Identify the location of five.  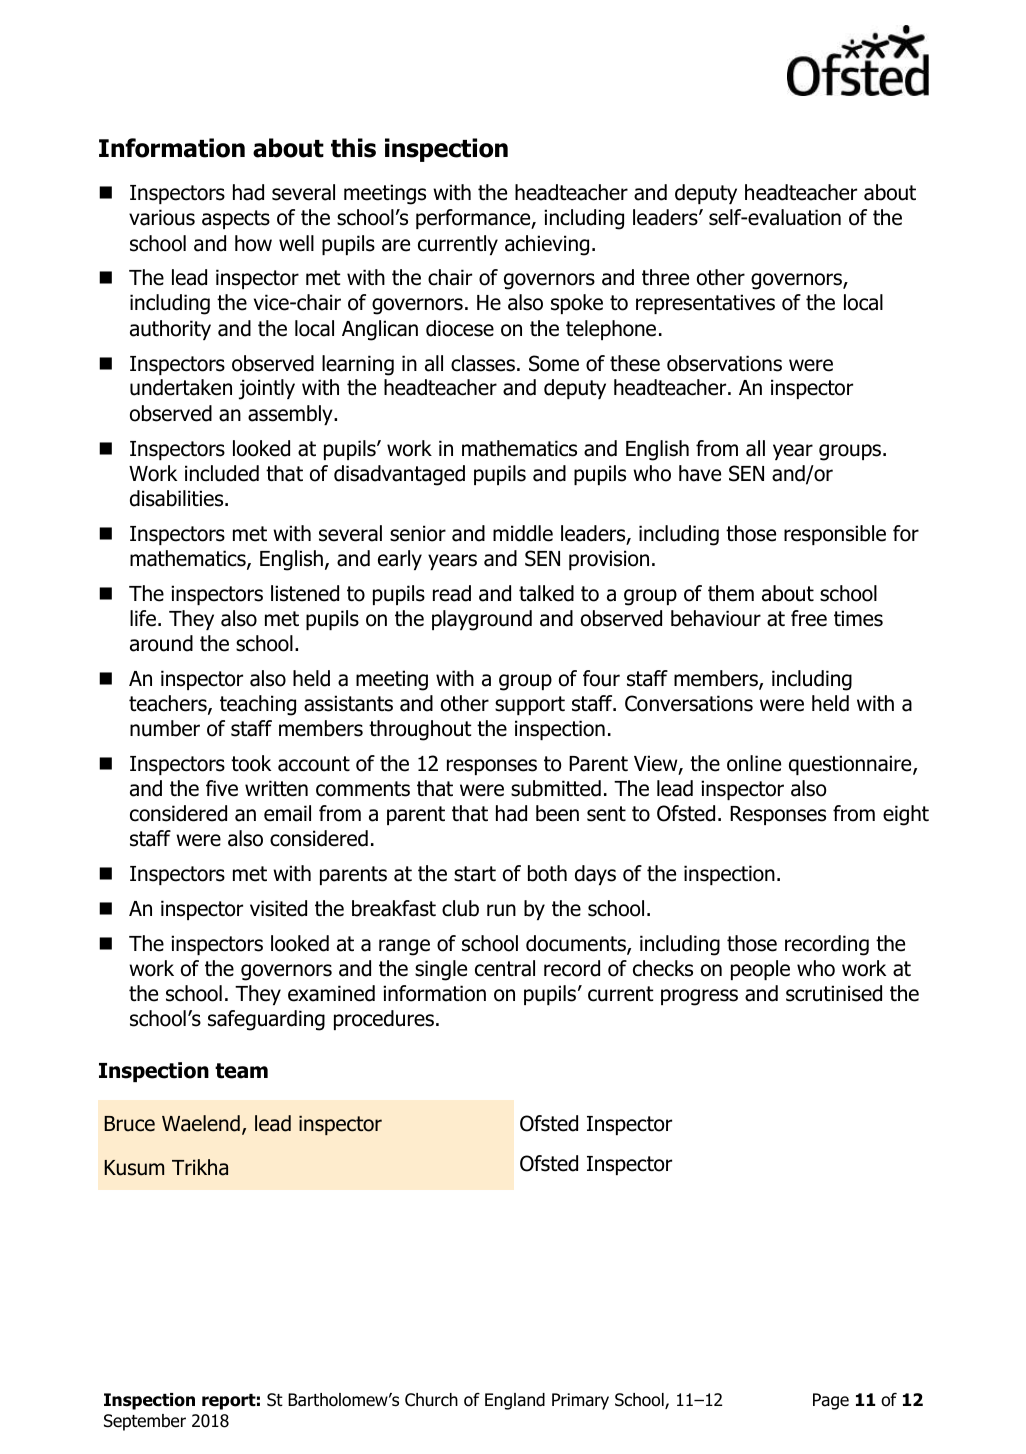
(222, 788).
